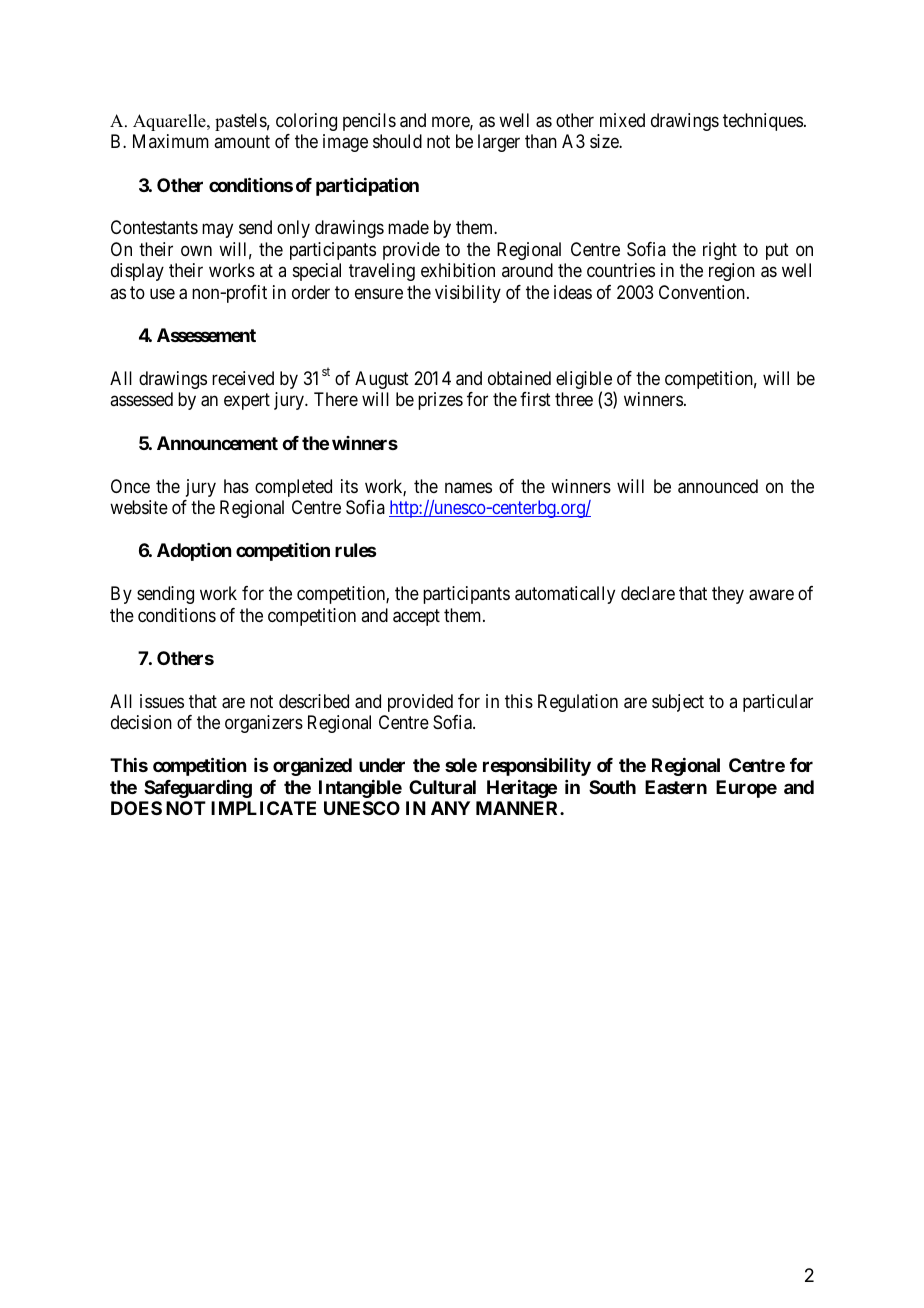 Image resolution: width=924 pixels, height=1308 pixels. What do you see at coordinates (499, 143) in the screenshot?
I see `larger` at bounding box center [499, 143].
